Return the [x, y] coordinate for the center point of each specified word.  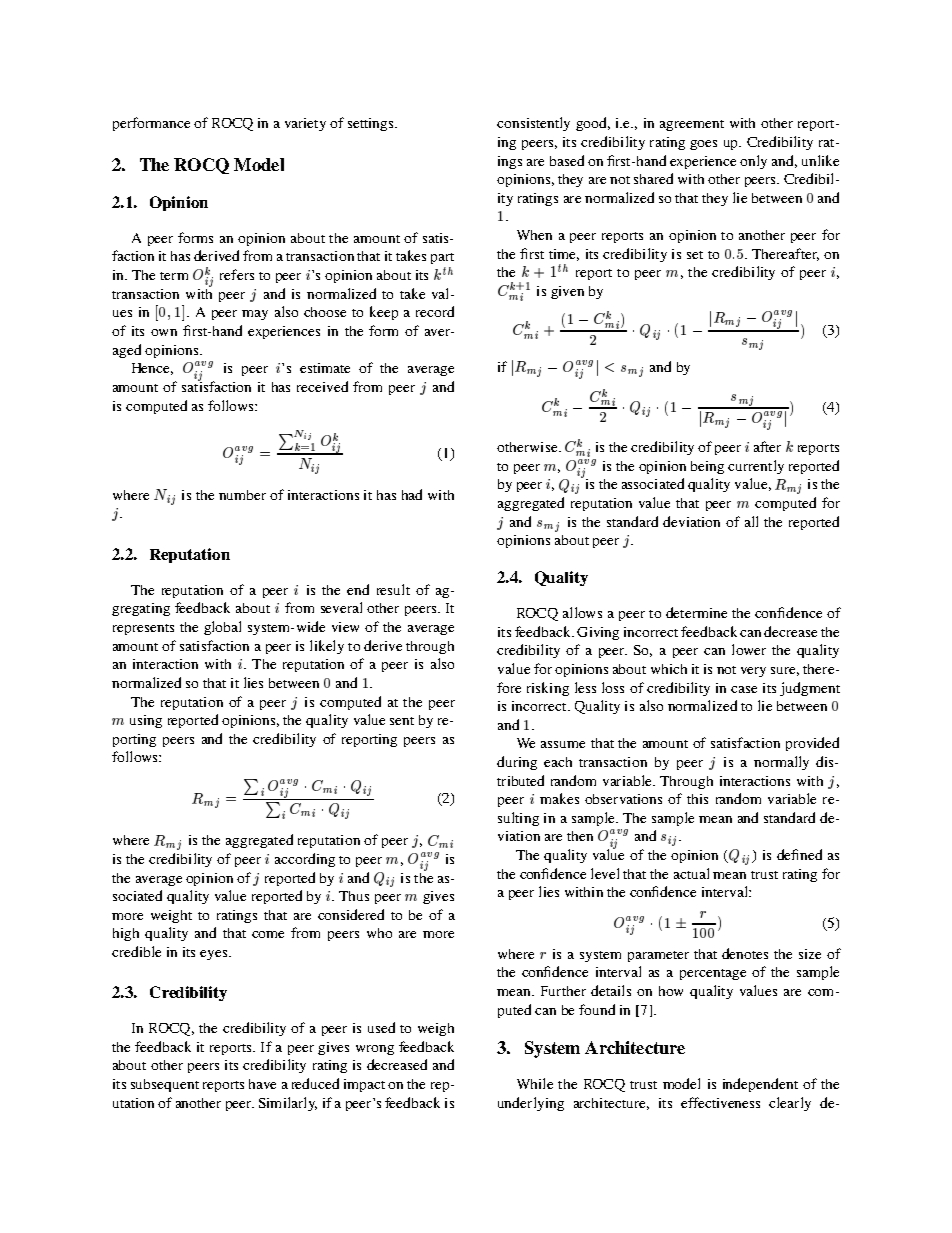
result [393, 589]
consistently [533, 124]
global [222, 628]
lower [749, 649]
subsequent [165, 1085]
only [753, 162]
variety [305, 124]
